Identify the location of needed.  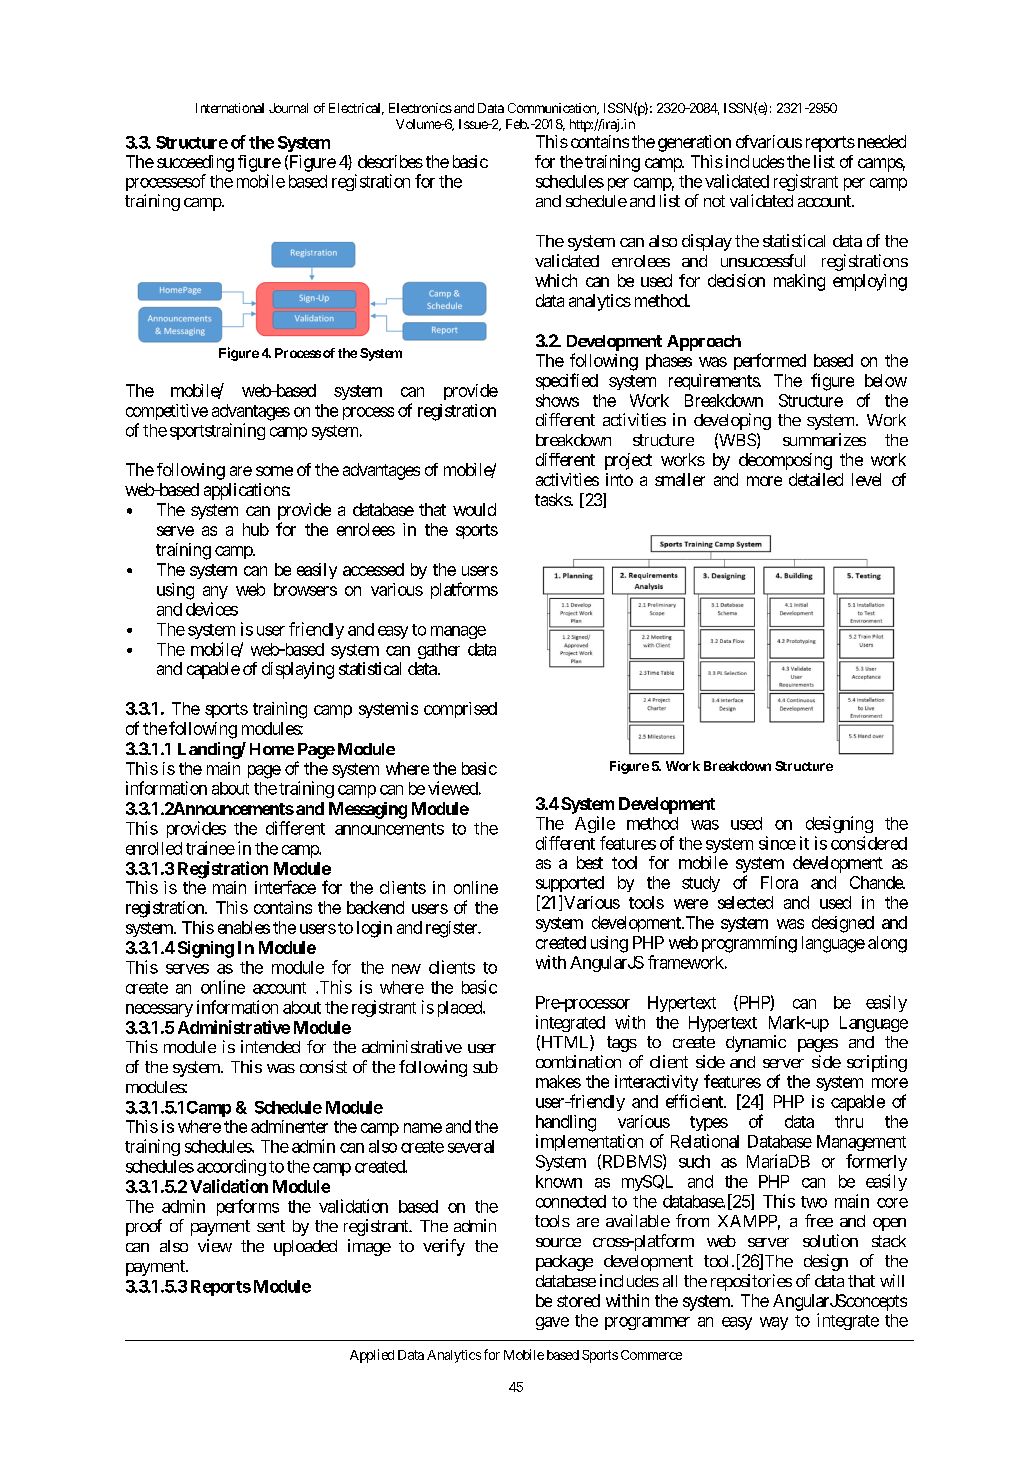
(880, 141).
